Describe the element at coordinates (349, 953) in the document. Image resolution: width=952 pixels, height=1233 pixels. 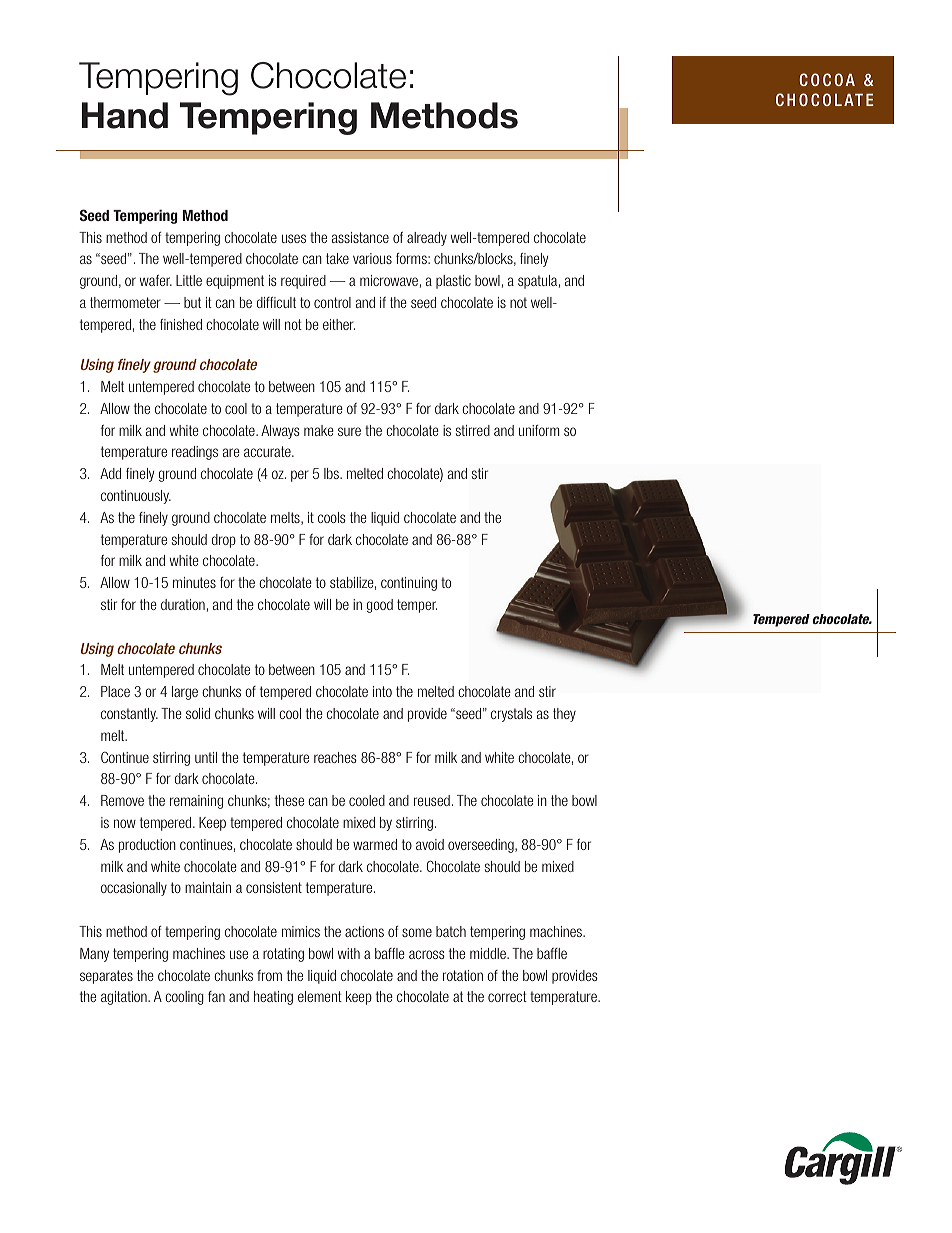
I see `with` at that location.
